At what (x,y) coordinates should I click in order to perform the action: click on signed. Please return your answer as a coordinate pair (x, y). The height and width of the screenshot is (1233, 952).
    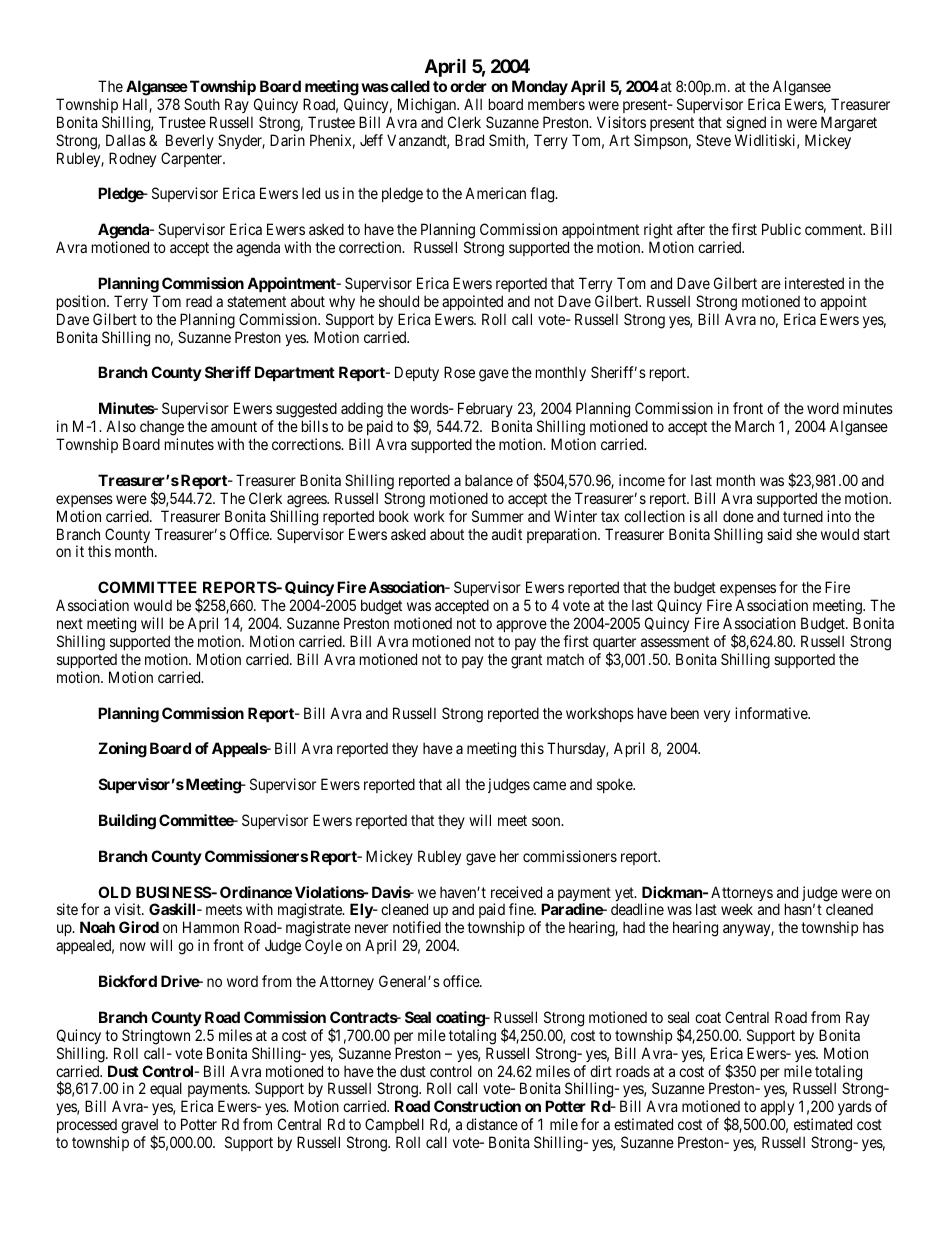
    Looking at the image, I should click on (746, 124).
